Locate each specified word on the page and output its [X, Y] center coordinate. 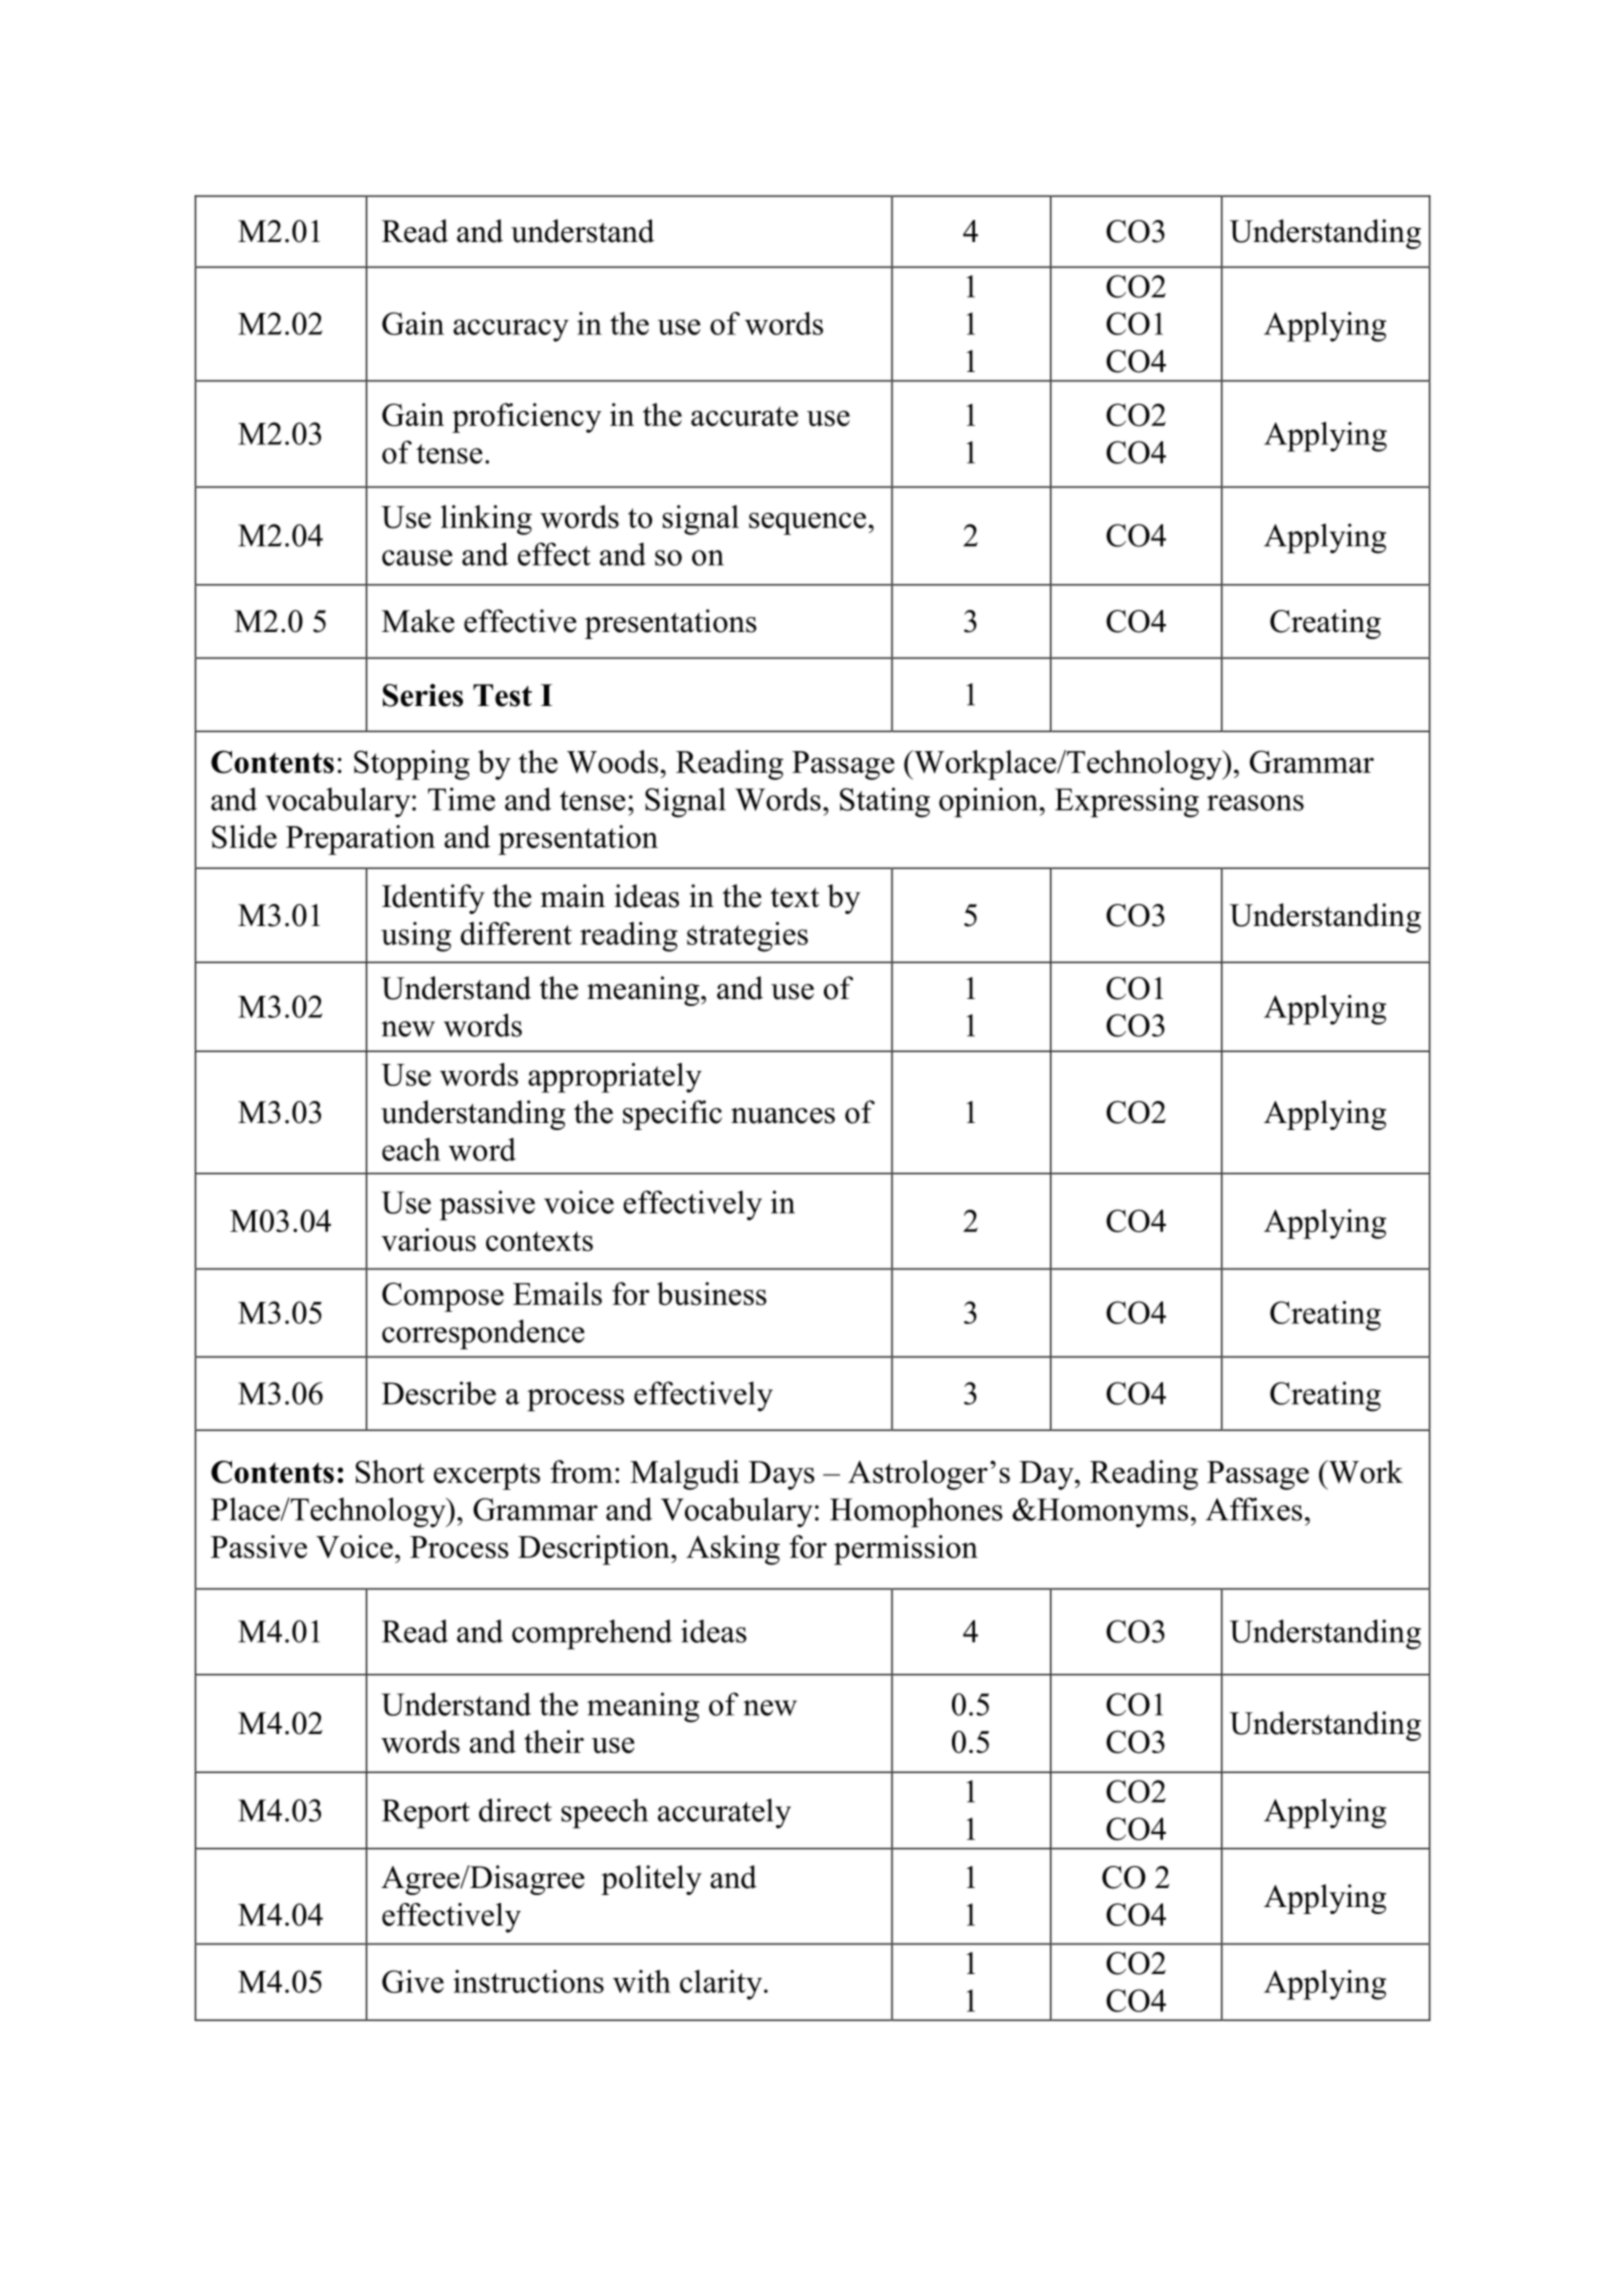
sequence [809, 523]
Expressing [1127, 802]
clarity [722, 1985]
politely [651, 1880]
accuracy [511, 330]
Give [413, 1981]
